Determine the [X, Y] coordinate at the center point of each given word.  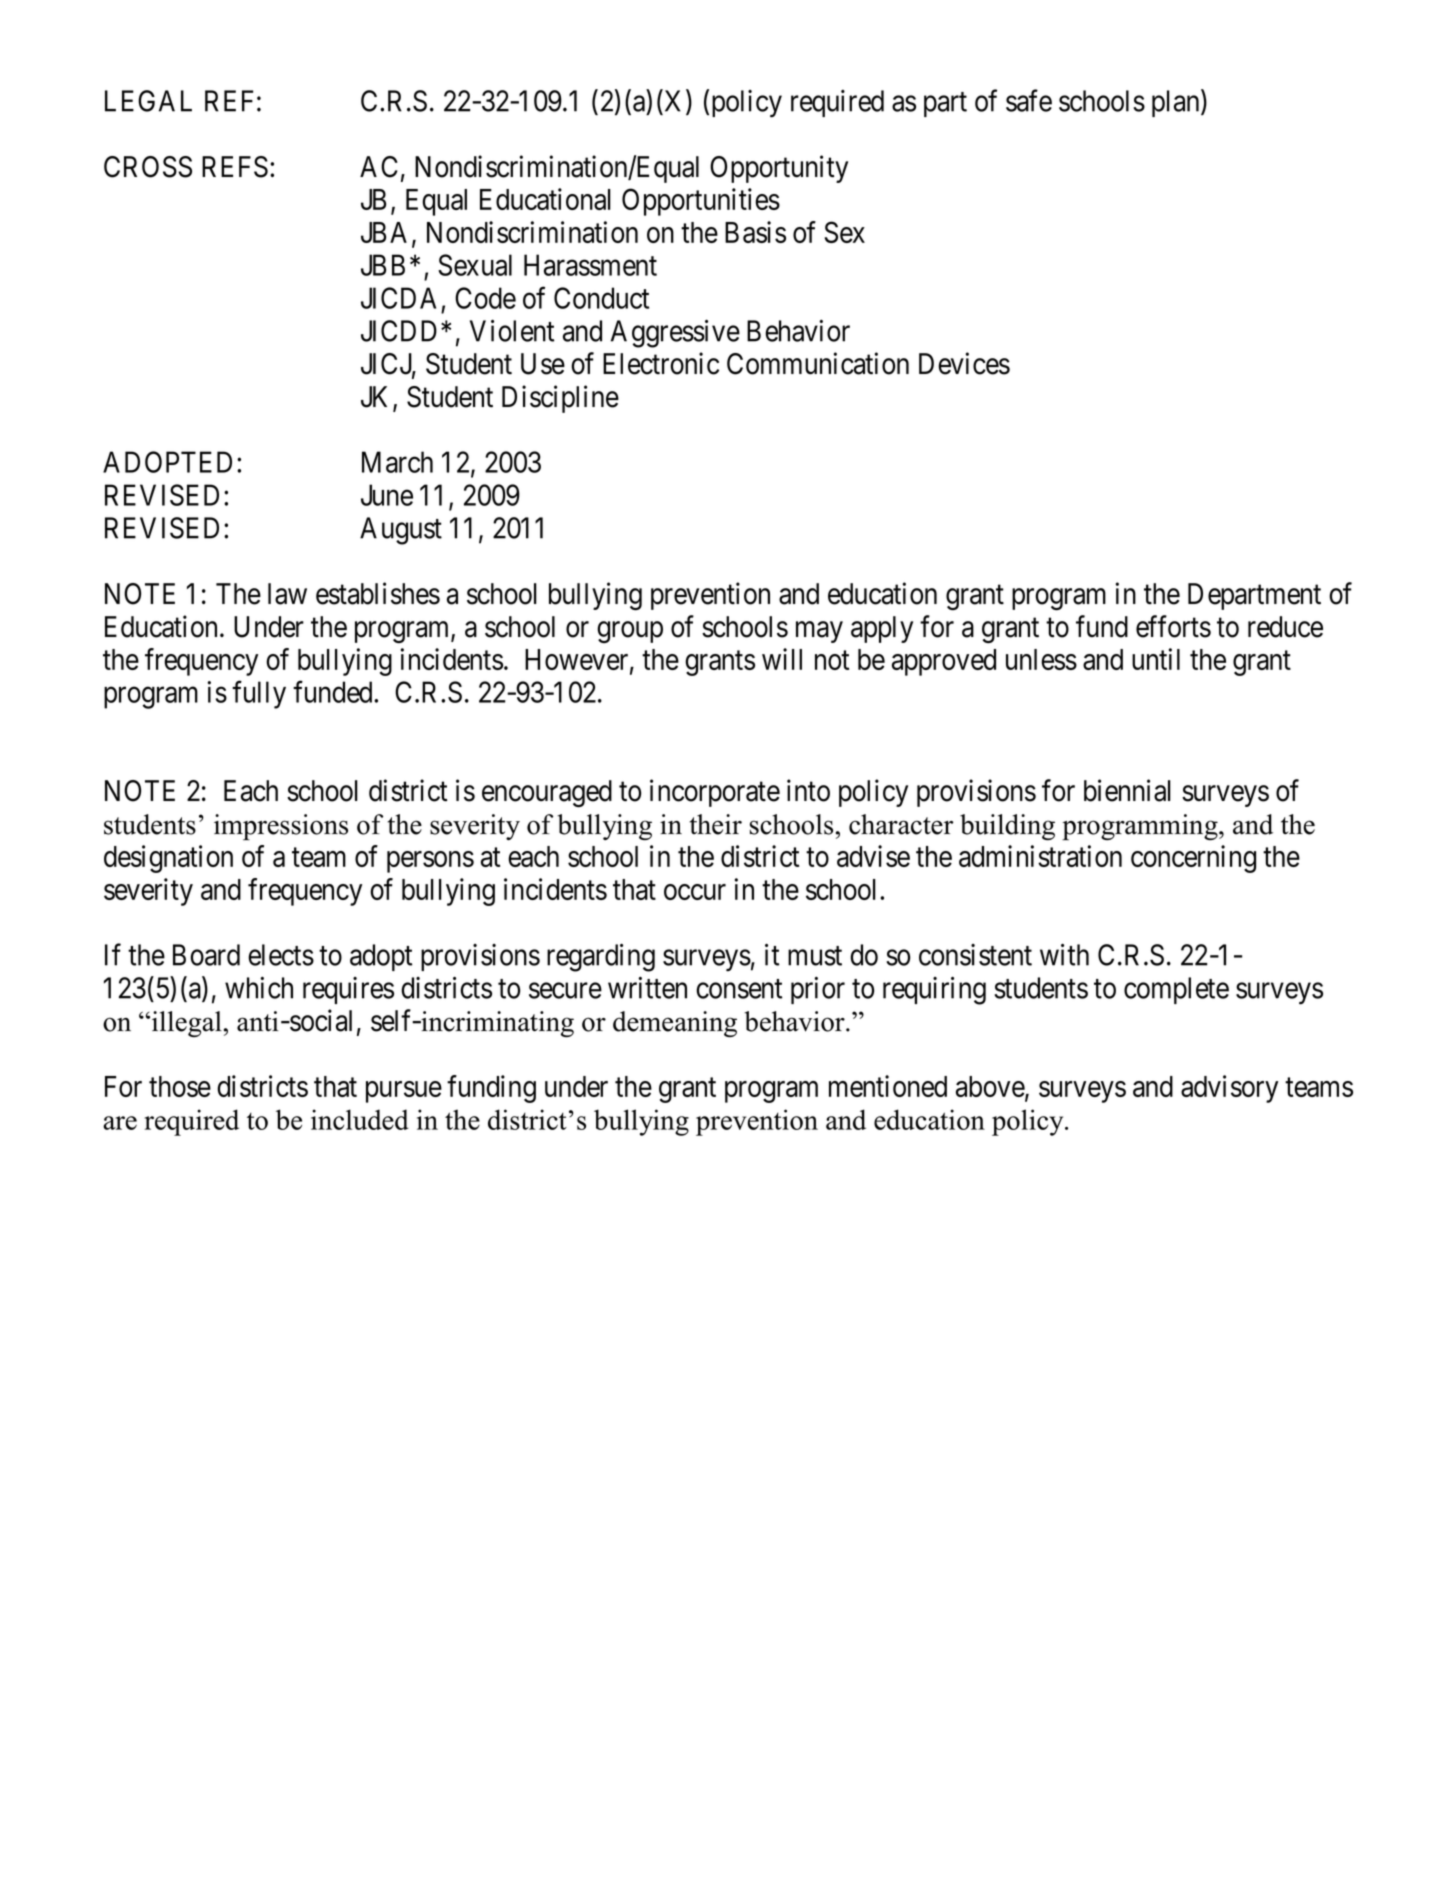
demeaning [675, 1024]
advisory [1229, 1089]
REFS [235, 167]
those [180, 1086]
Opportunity [779, 169]
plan [1177, 103]
